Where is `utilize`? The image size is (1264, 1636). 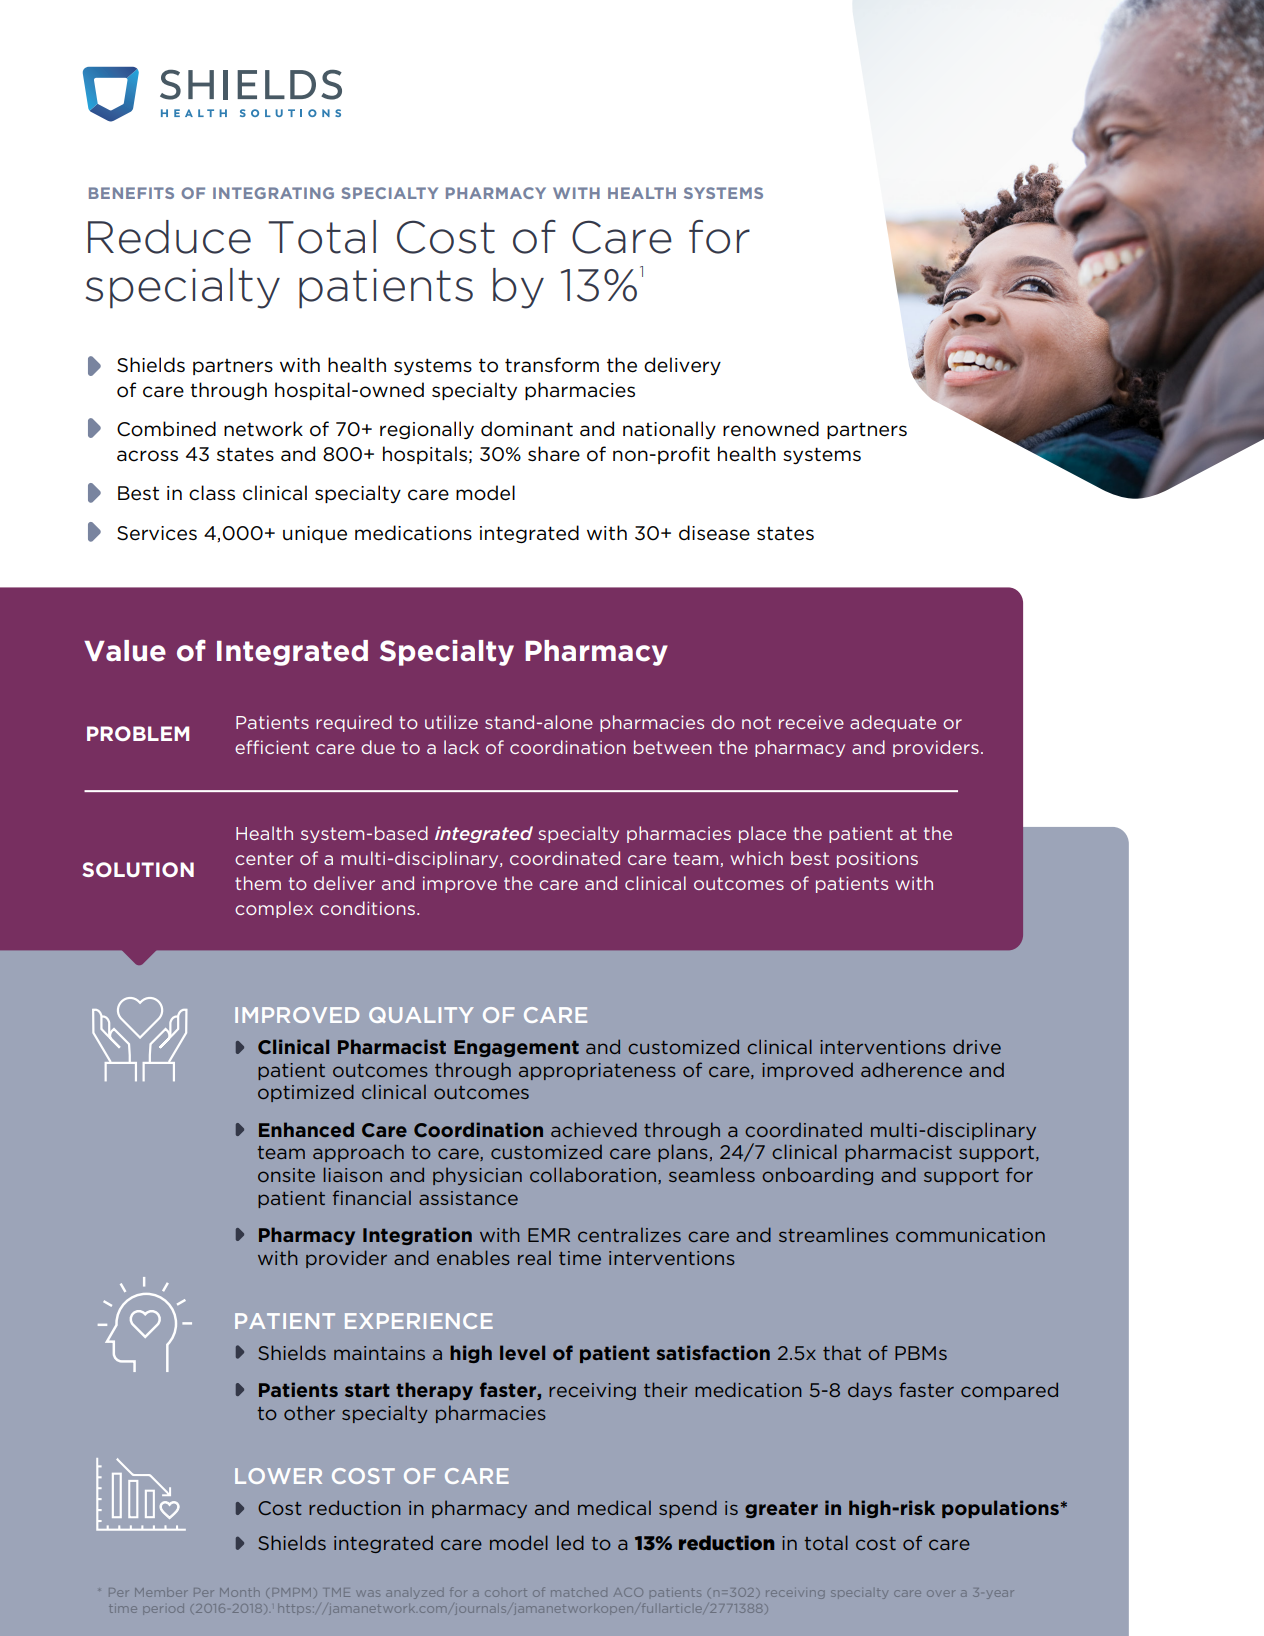 utilize is located at coordinates (451, 722).
